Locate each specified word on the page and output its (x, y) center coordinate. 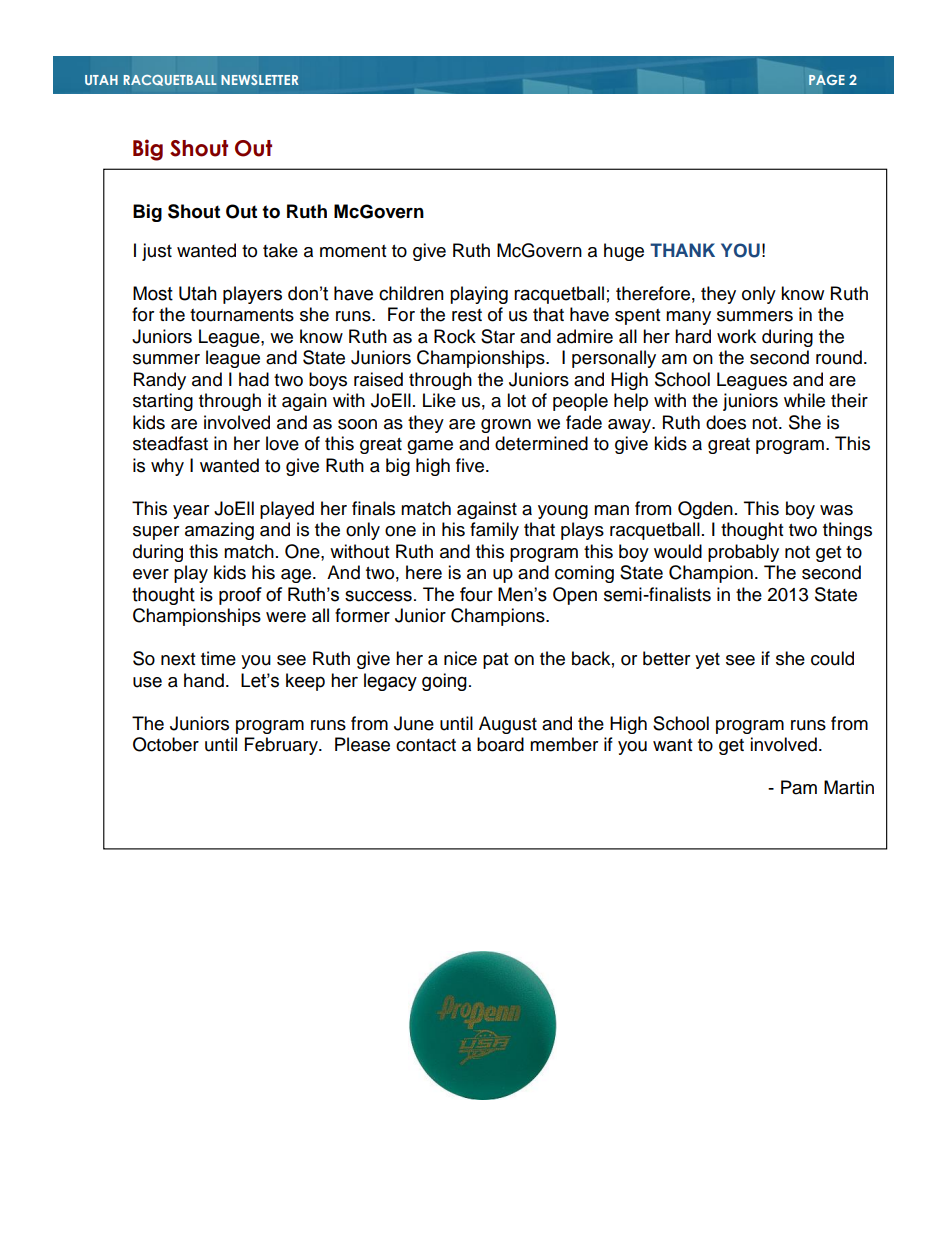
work (736, 336)
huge (624, 252)
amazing (219, 531)
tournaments (242, 315)
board (500, 744)
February (282, 746)
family (494, 531)
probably (743, 553)
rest (467, 315)
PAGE (827, 80)
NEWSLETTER (259, 80)
